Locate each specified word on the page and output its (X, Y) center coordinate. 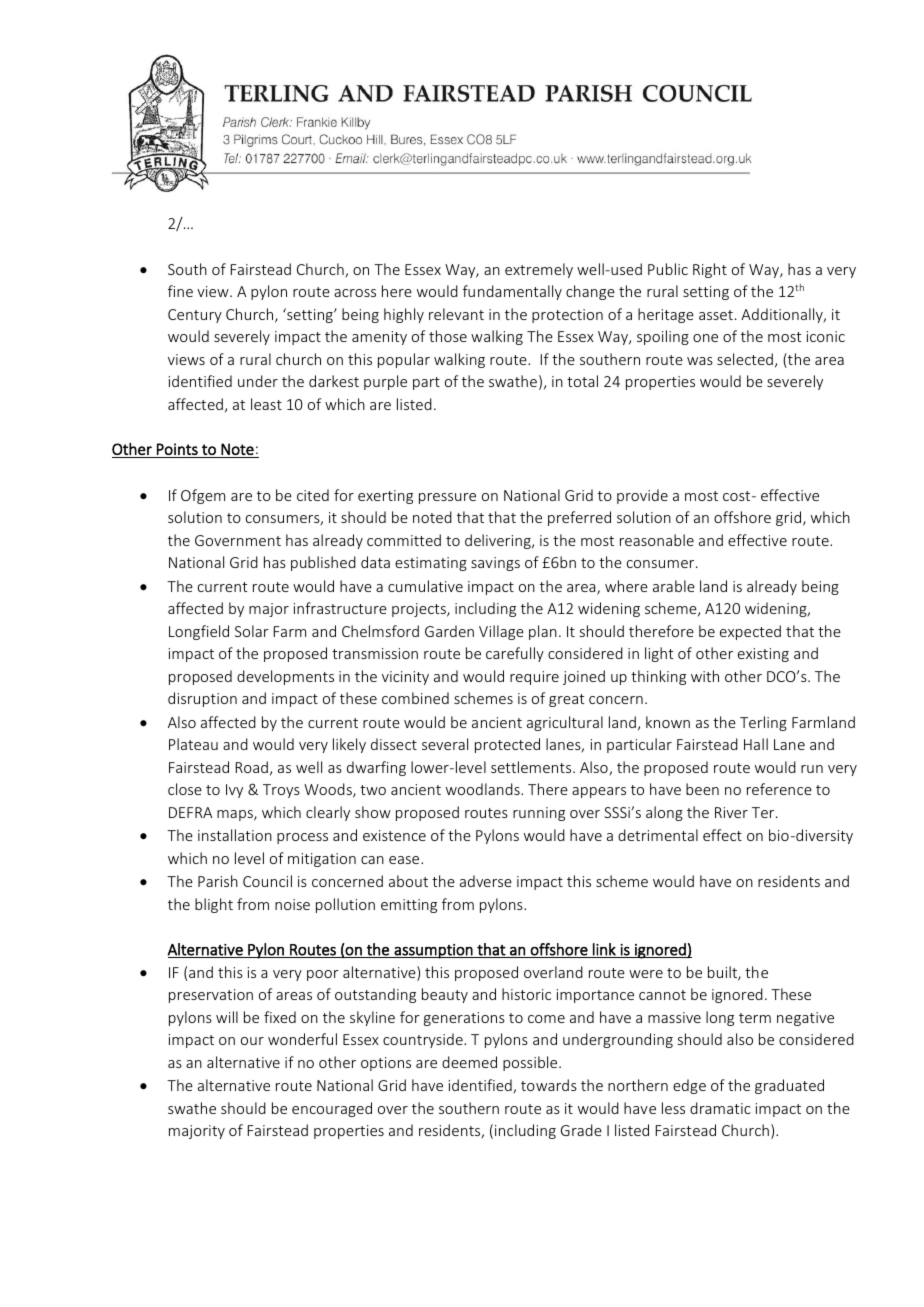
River (731, 812)
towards (549, 1085)
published (323, 563)
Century (195, 316)
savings (495, 564)
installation (235, 835)
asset (716, 315)
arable (674, 586)
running (539, 814)
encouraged (332, 1109)
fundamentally (512, 292)
